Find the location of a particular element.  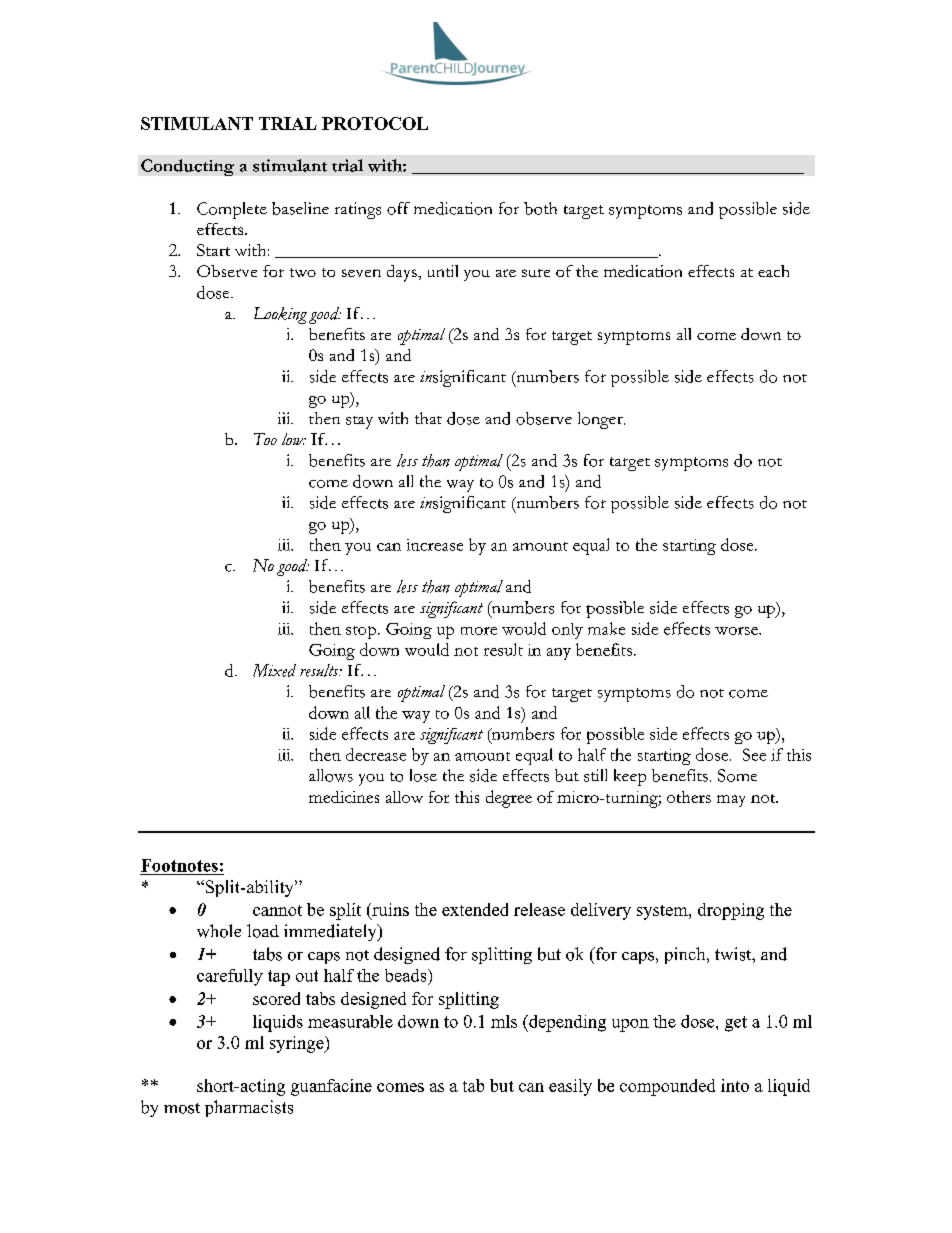

Mixed is located at coordinates (274, 670).
